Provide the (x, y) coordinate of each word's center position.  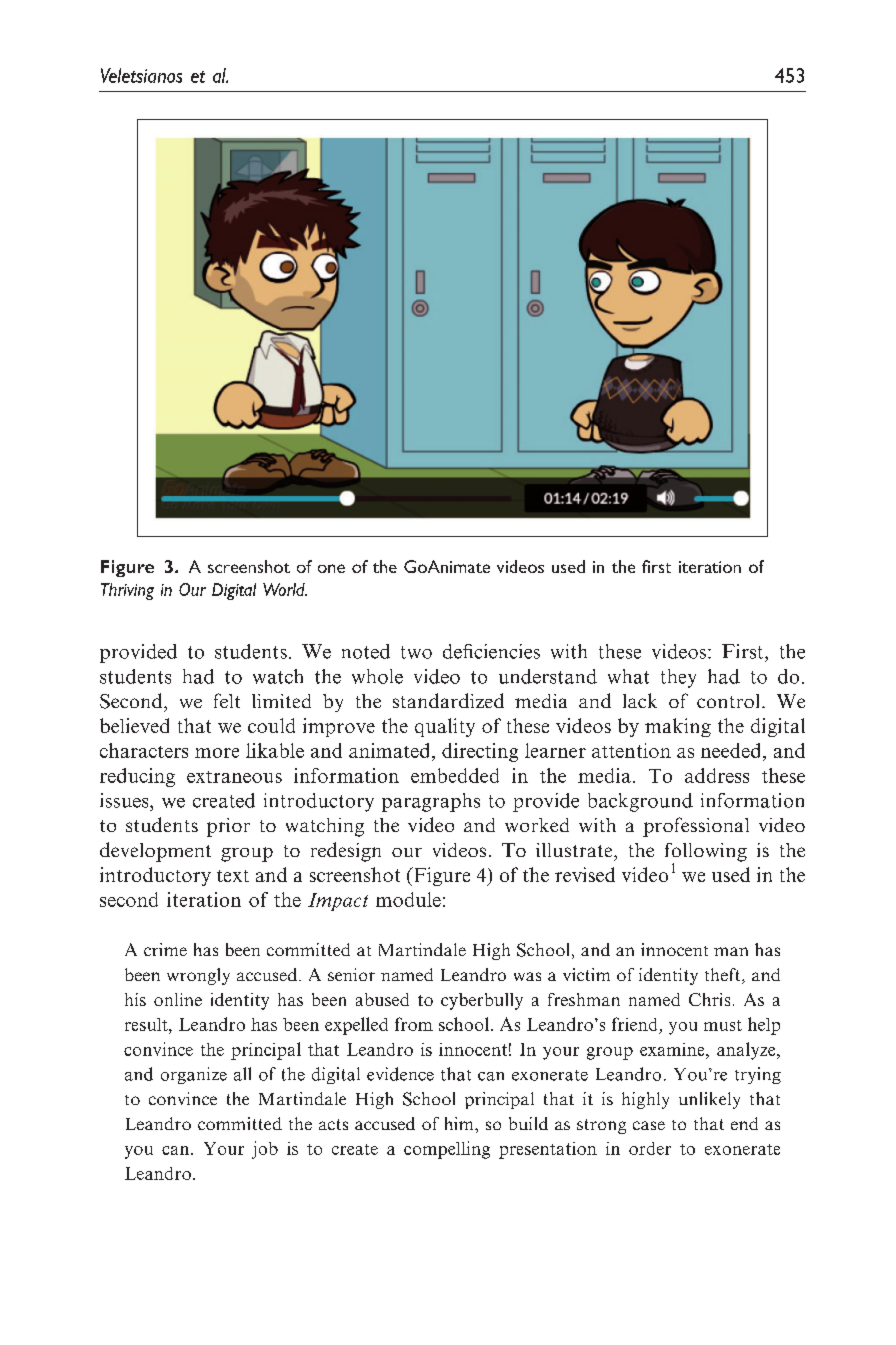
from (414, 1024)
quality (445, 727)
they (678, 678)
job (265, 1150)
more (217, 753)
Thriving (127, 591)
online (178, 999)
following (706, 853)
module (408, 899)
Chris (709, 999)
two (416, 652)
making (678, 727)
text (233, 876)
